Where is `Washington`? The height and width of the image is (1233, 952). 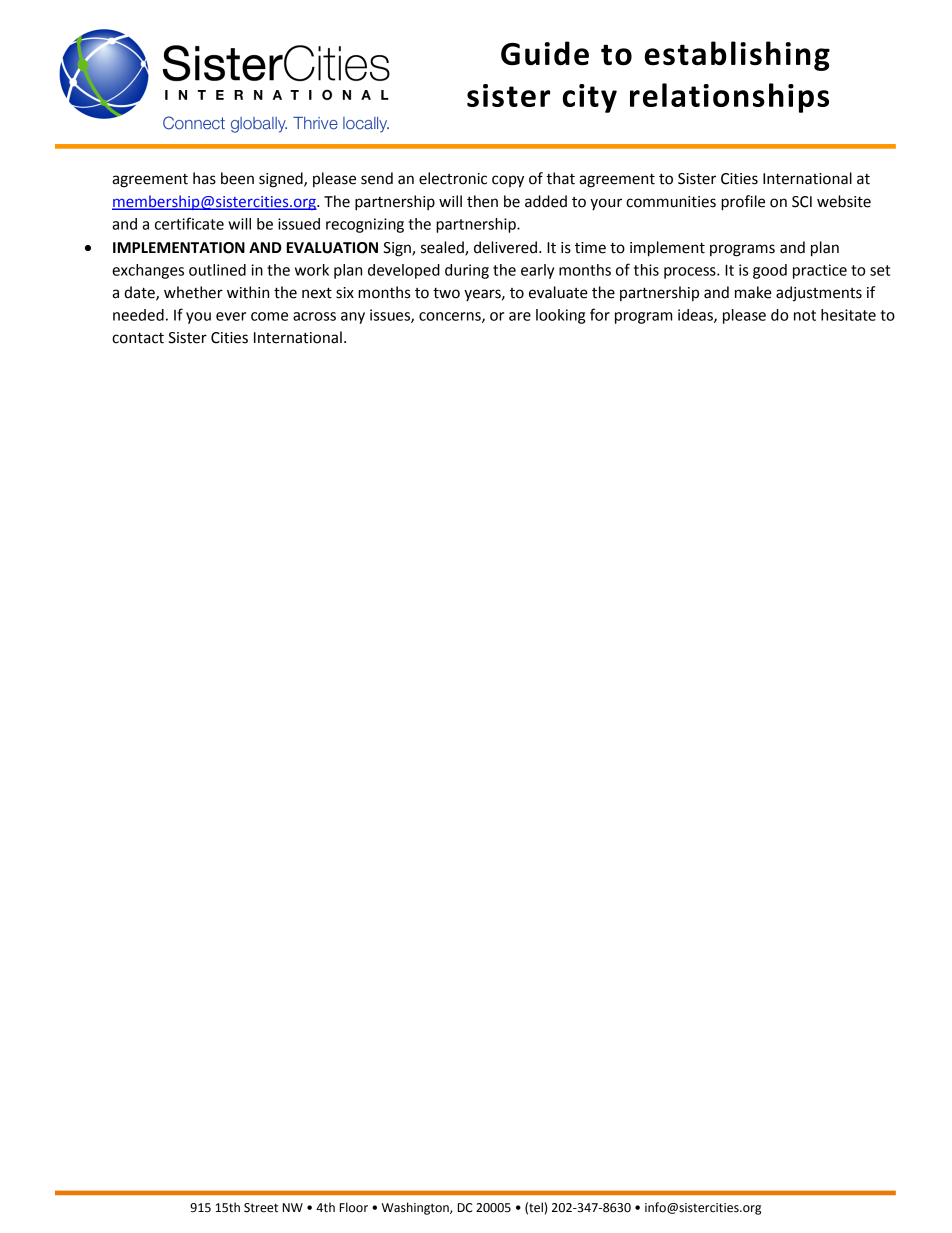 Washington is located at coordinates (416, 1208).
